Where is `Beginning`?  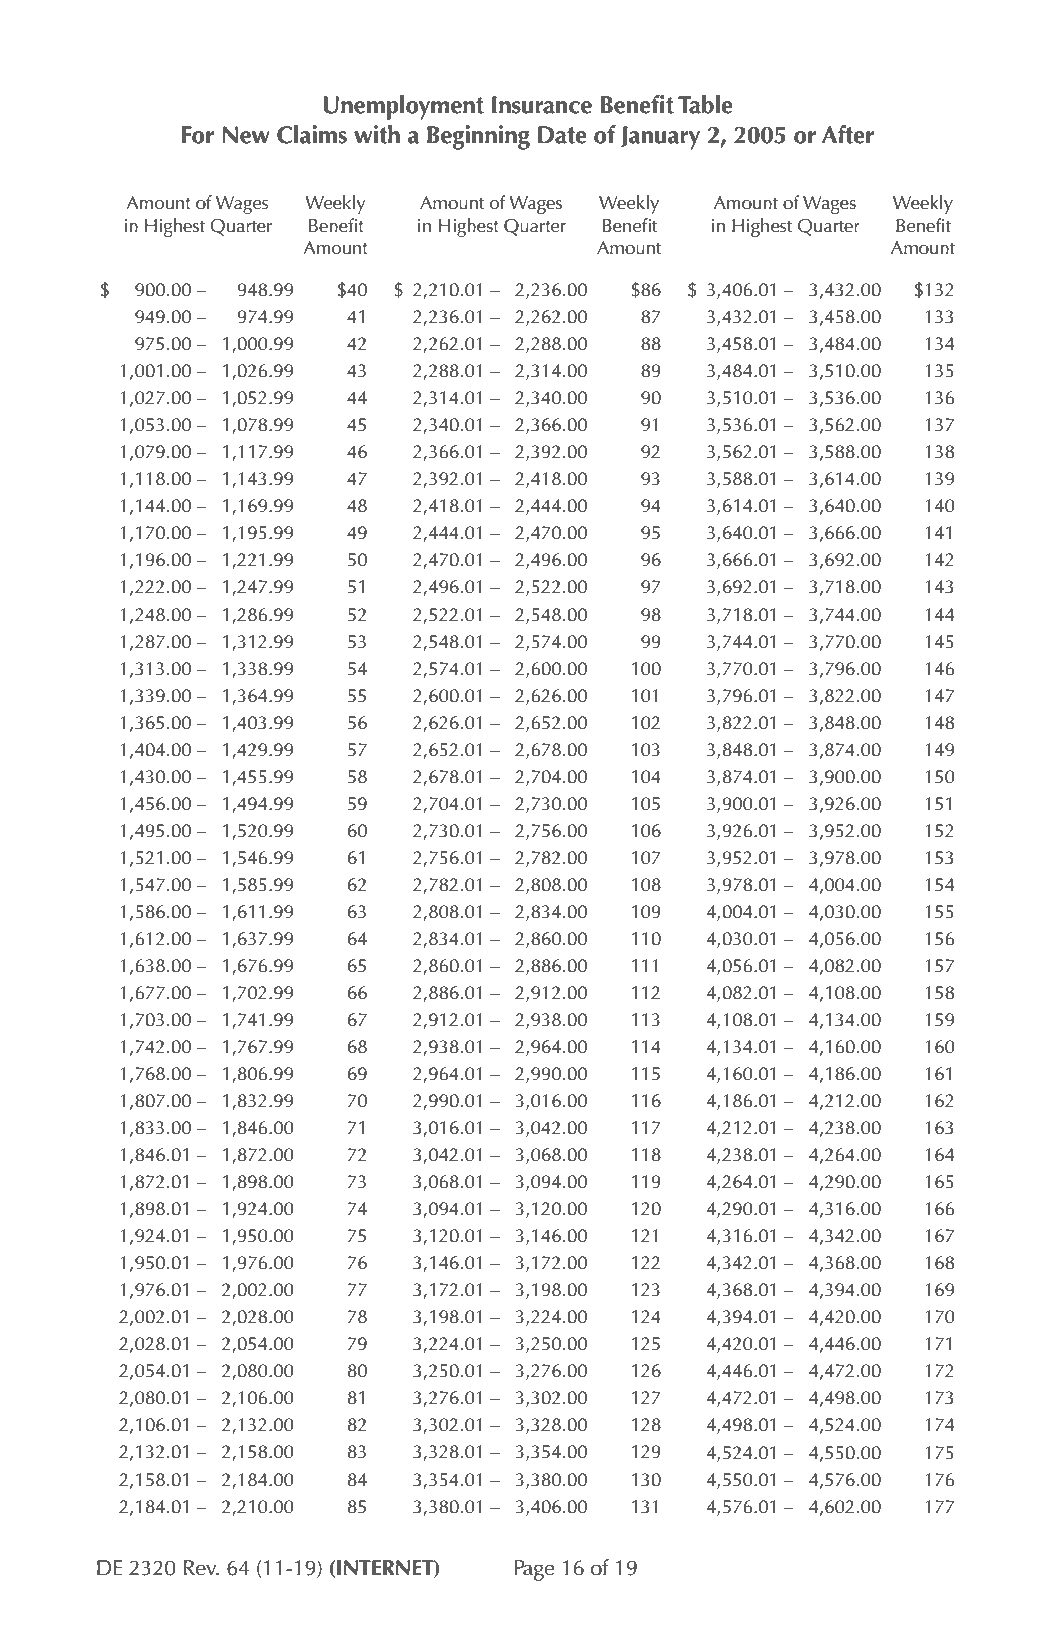
Beginning is located at coordinates (478, 137).
